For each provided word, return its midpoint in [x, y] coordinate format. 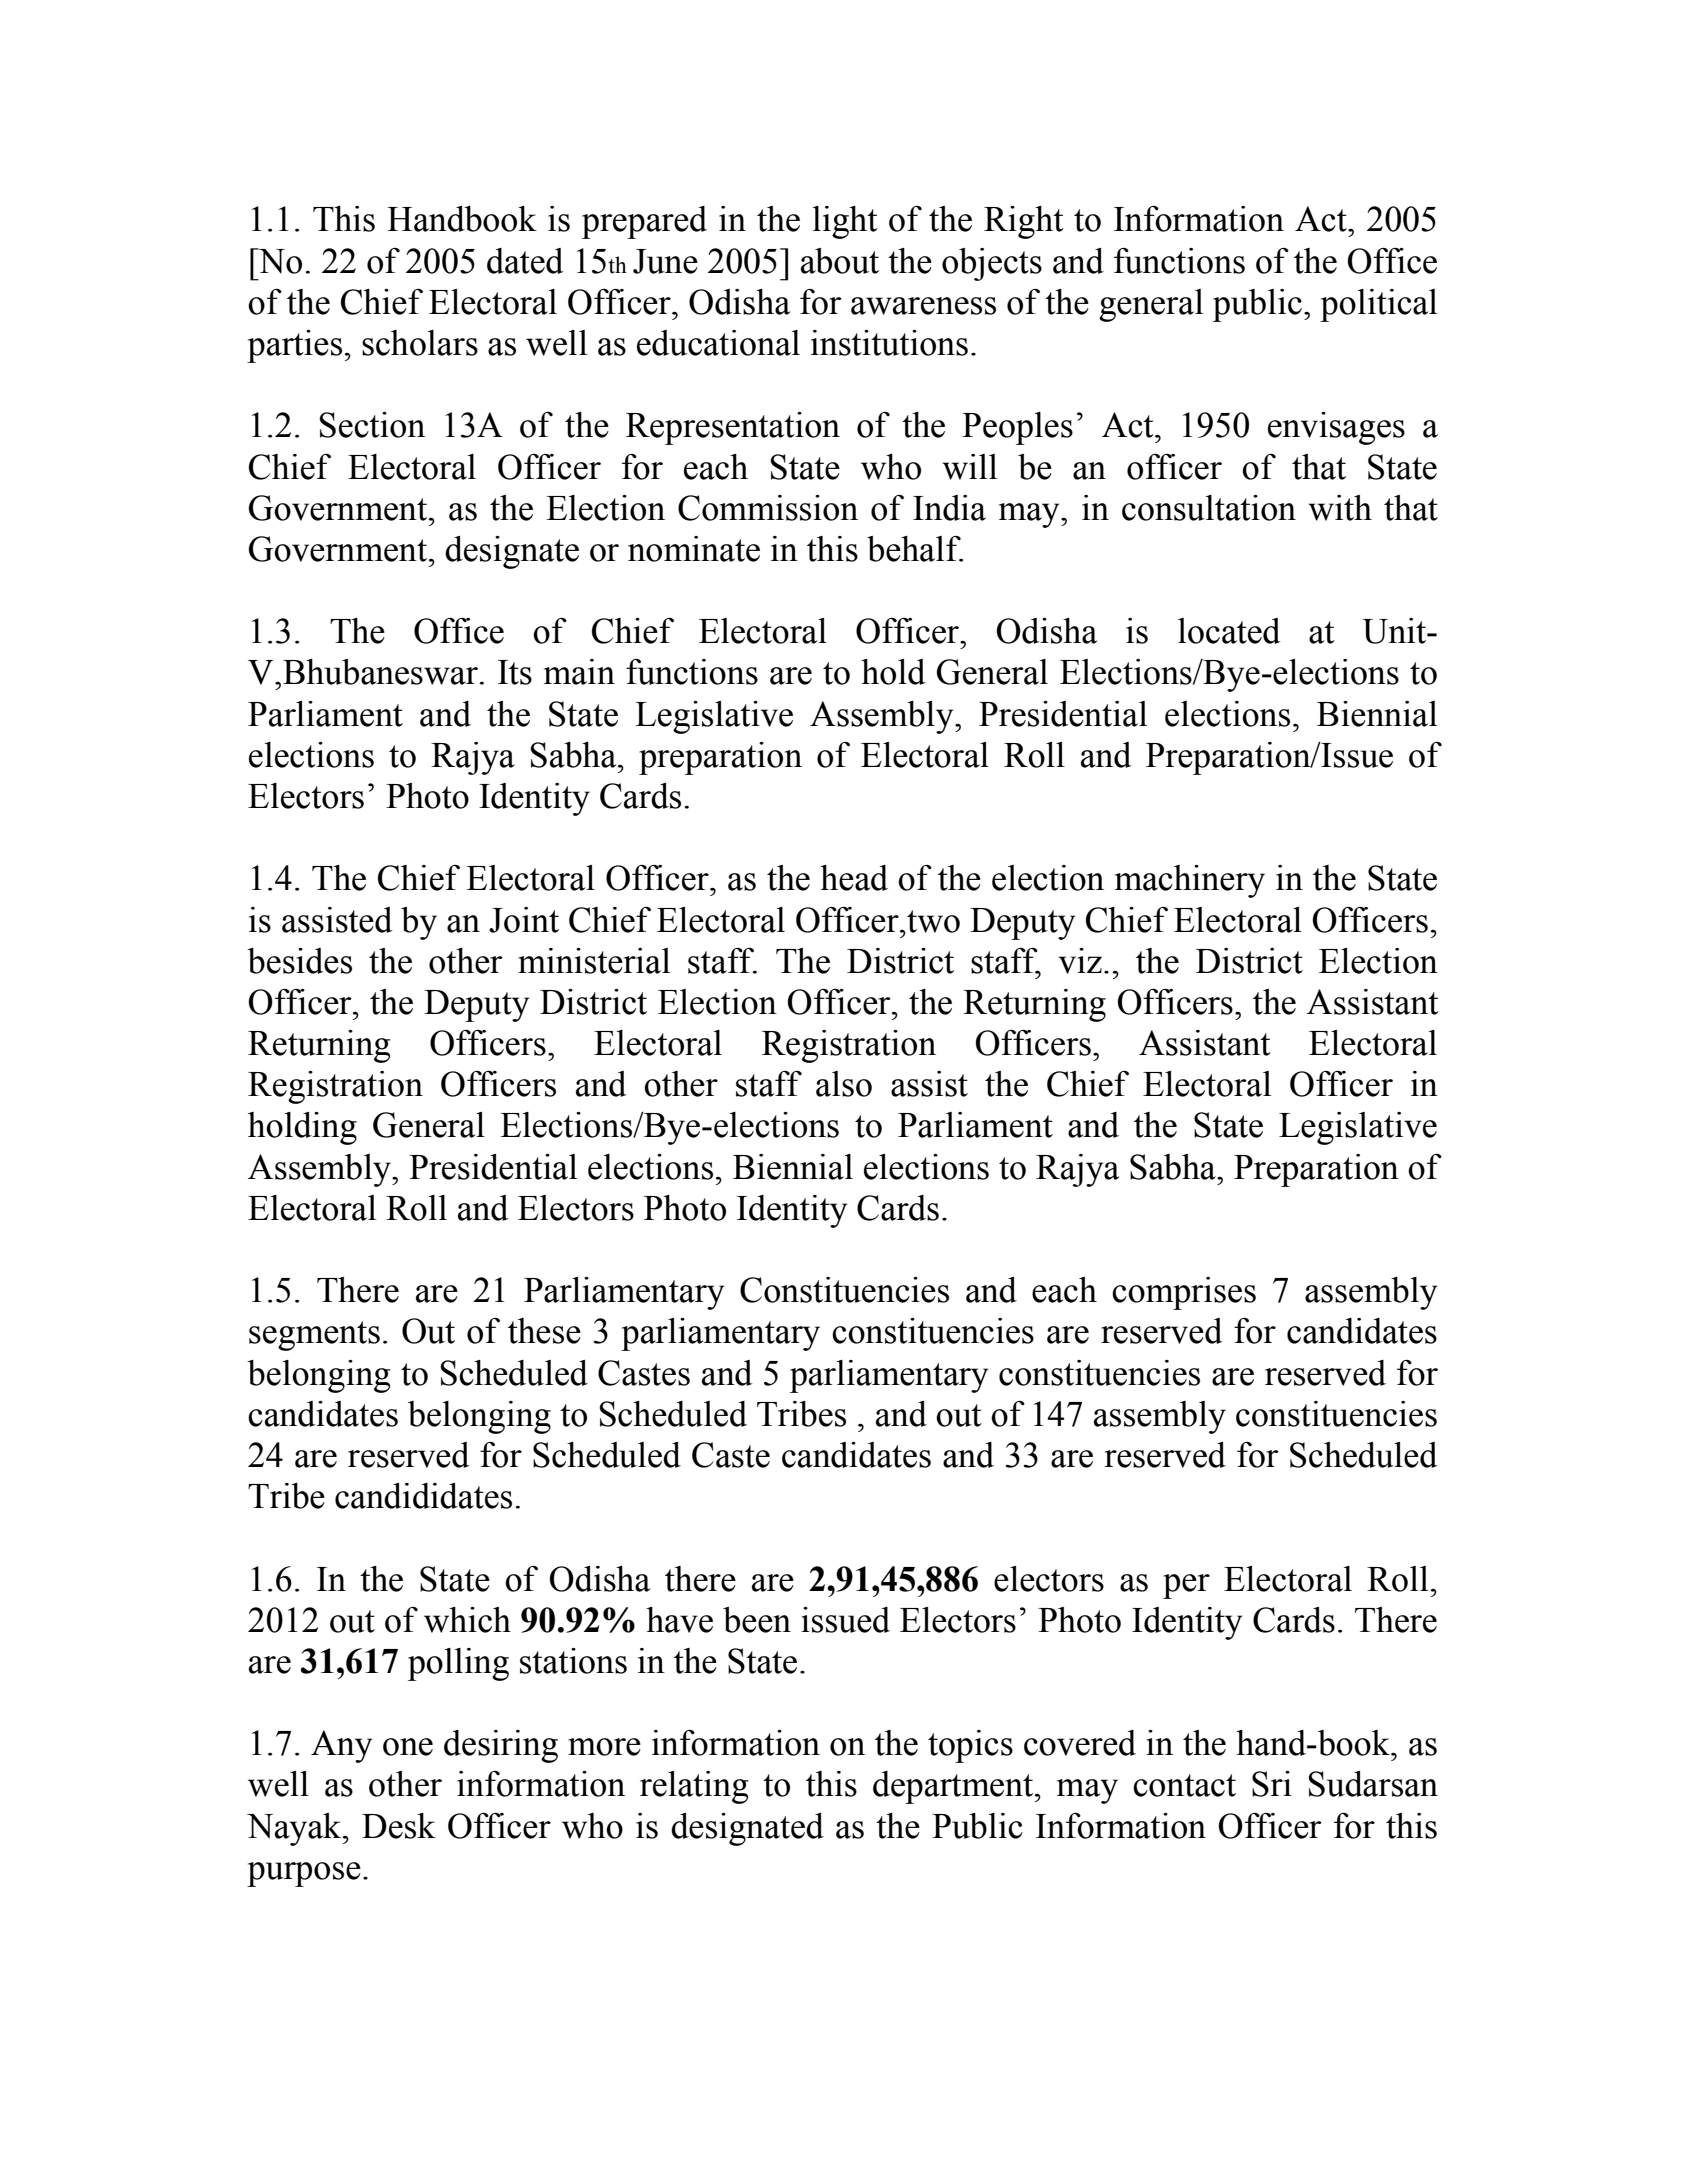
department [954, 1787]
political [1378, 305]
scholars [420, 343]
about [840, 261]
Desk [399, 1826]
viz [1080, 961]
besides [299, 961]
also [844, 1084]
